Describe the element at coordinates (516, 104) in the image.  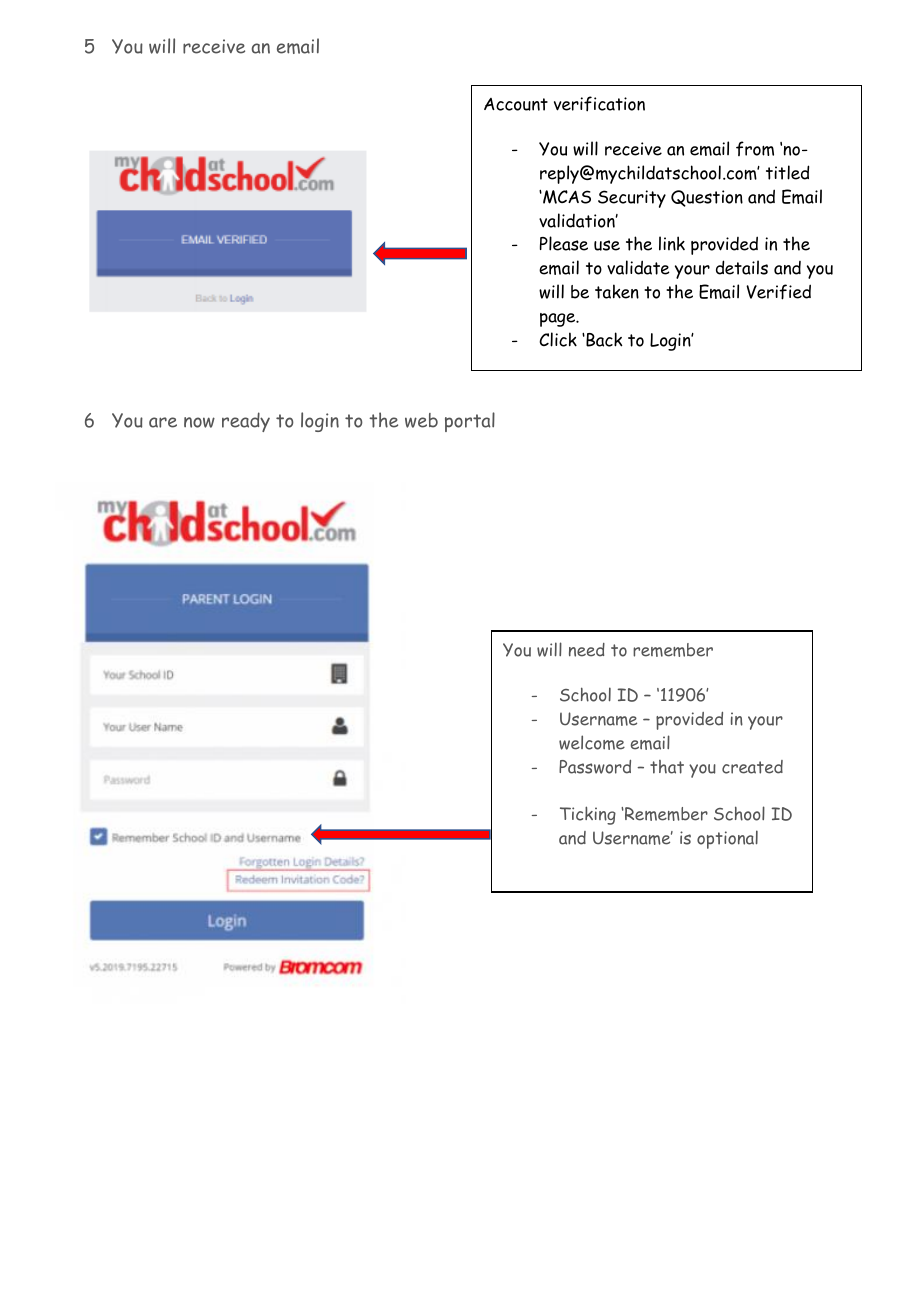
I see `Account` at that location.
